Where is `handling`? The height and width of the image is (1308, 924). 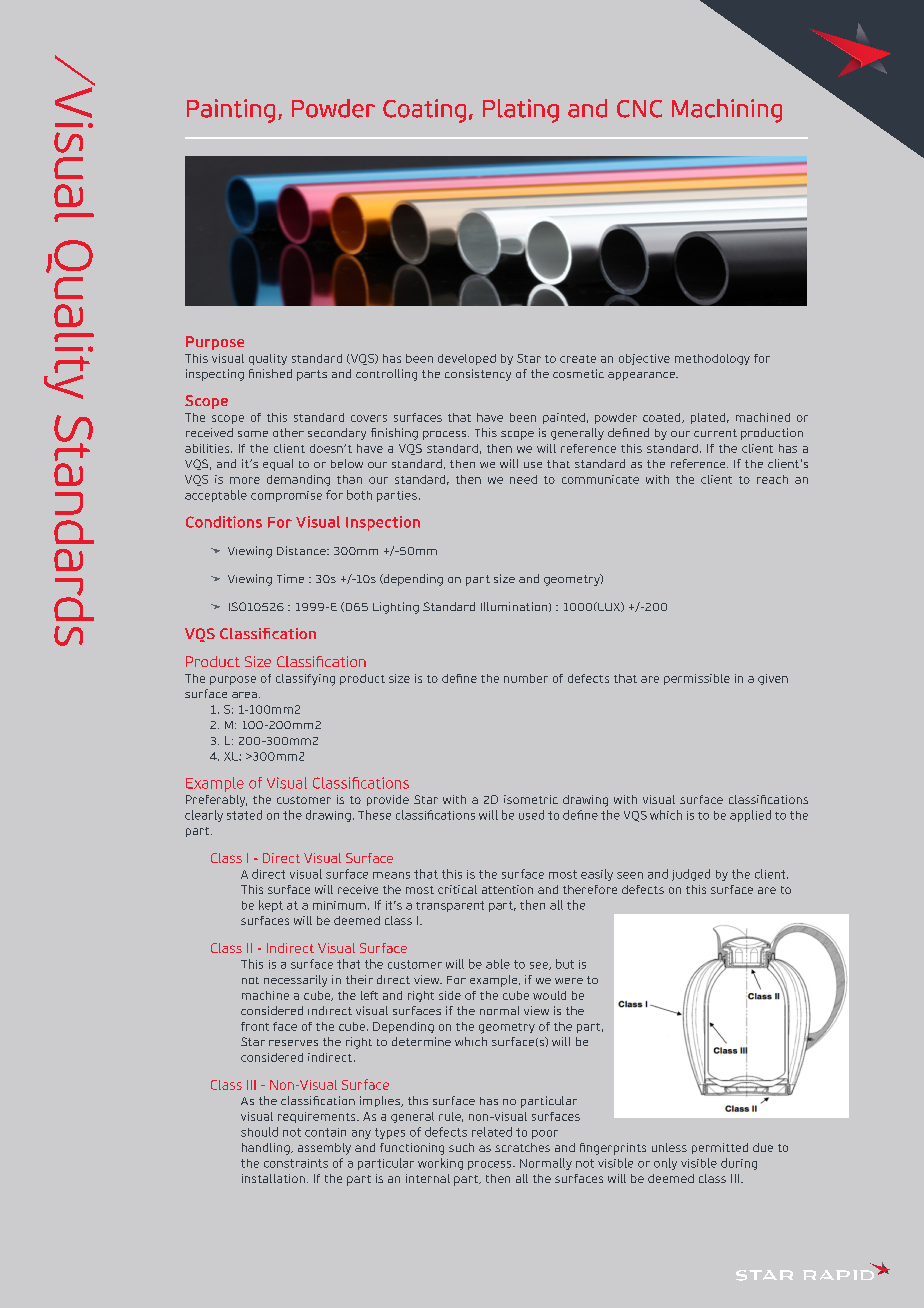
handling is located at coordinates (267, 1149).
